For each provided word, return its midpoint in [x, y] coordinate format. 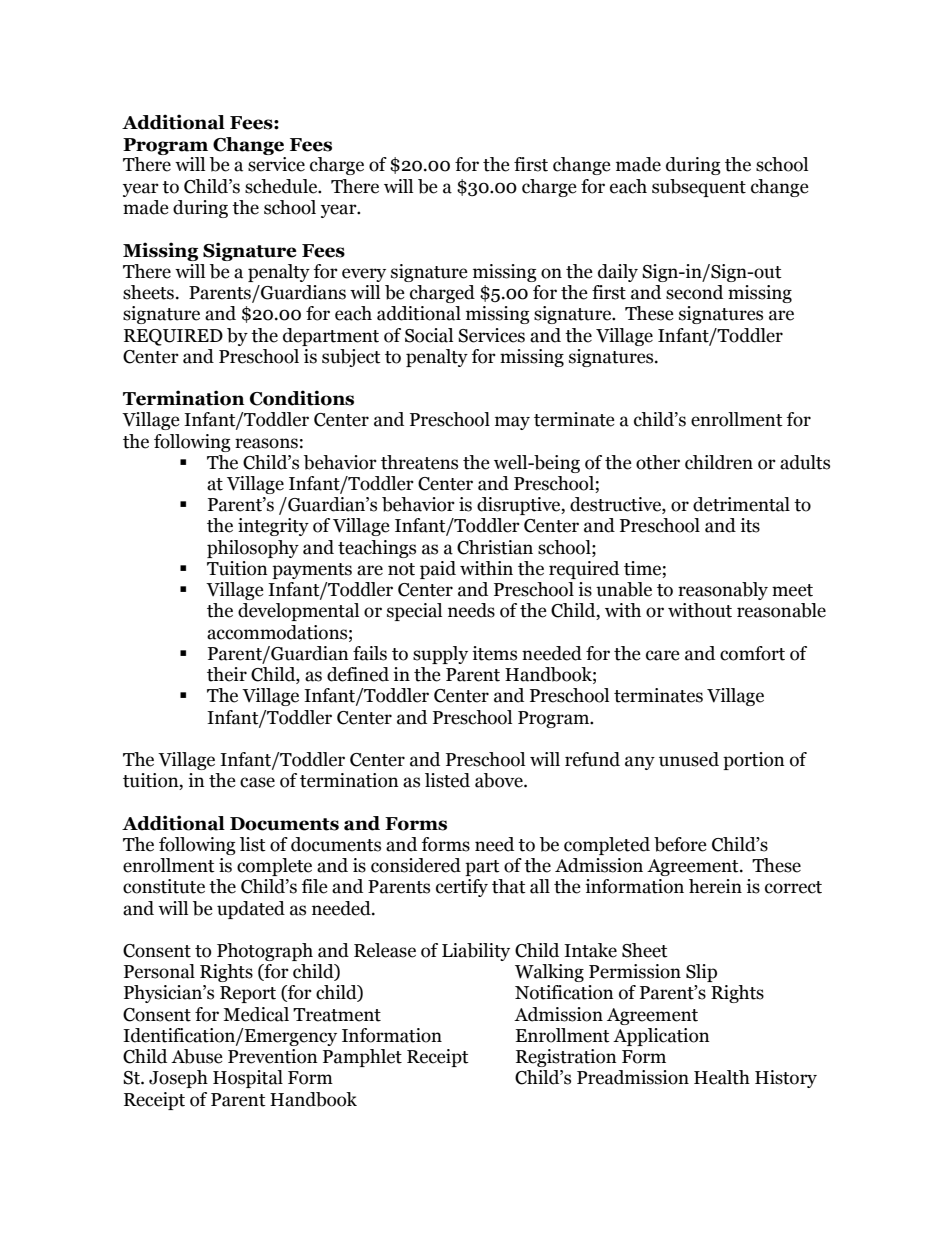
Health [722, 1077]
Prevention [273, 1056]
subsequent [699, 188]
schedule [282, 186]
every [364, 275]
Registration [566, 1058]
